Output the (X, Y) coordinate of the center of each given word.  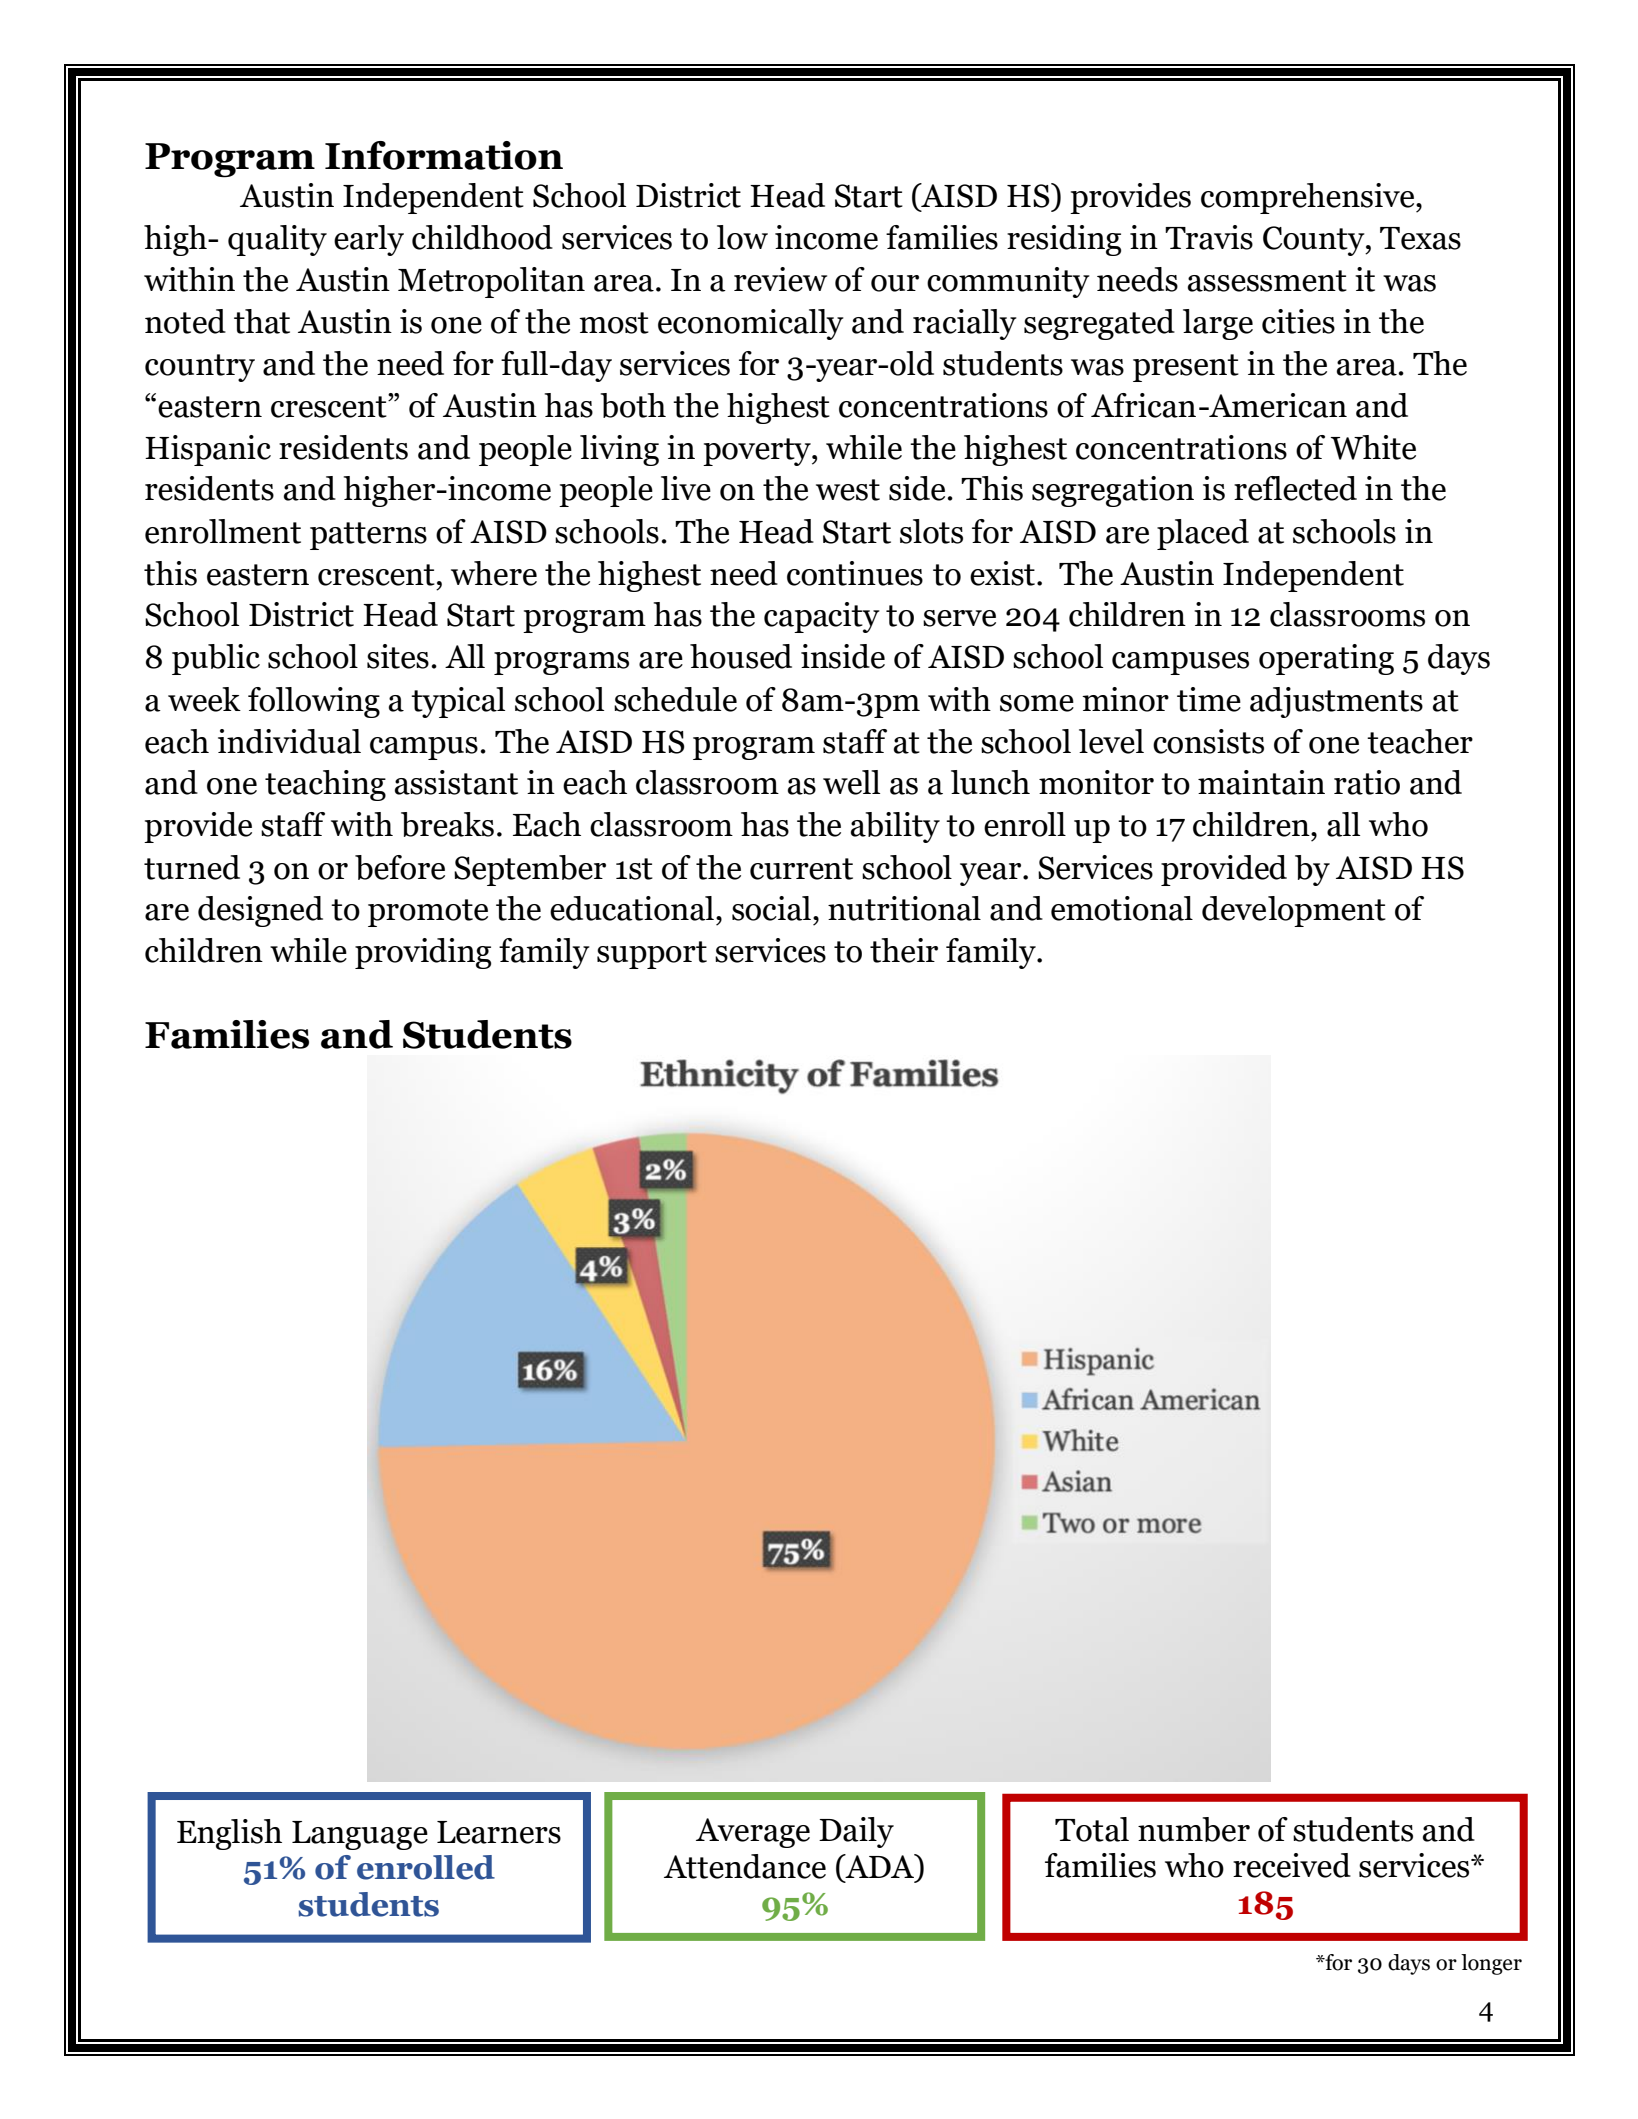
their (904, 950)
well (851, 782)
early (369, 240)
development (1294, 911)
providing (423, 953)
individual (289, 741)
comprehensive (1309, 198)
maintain (1261, 782)
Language (360, 1835)
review (780, 279)
